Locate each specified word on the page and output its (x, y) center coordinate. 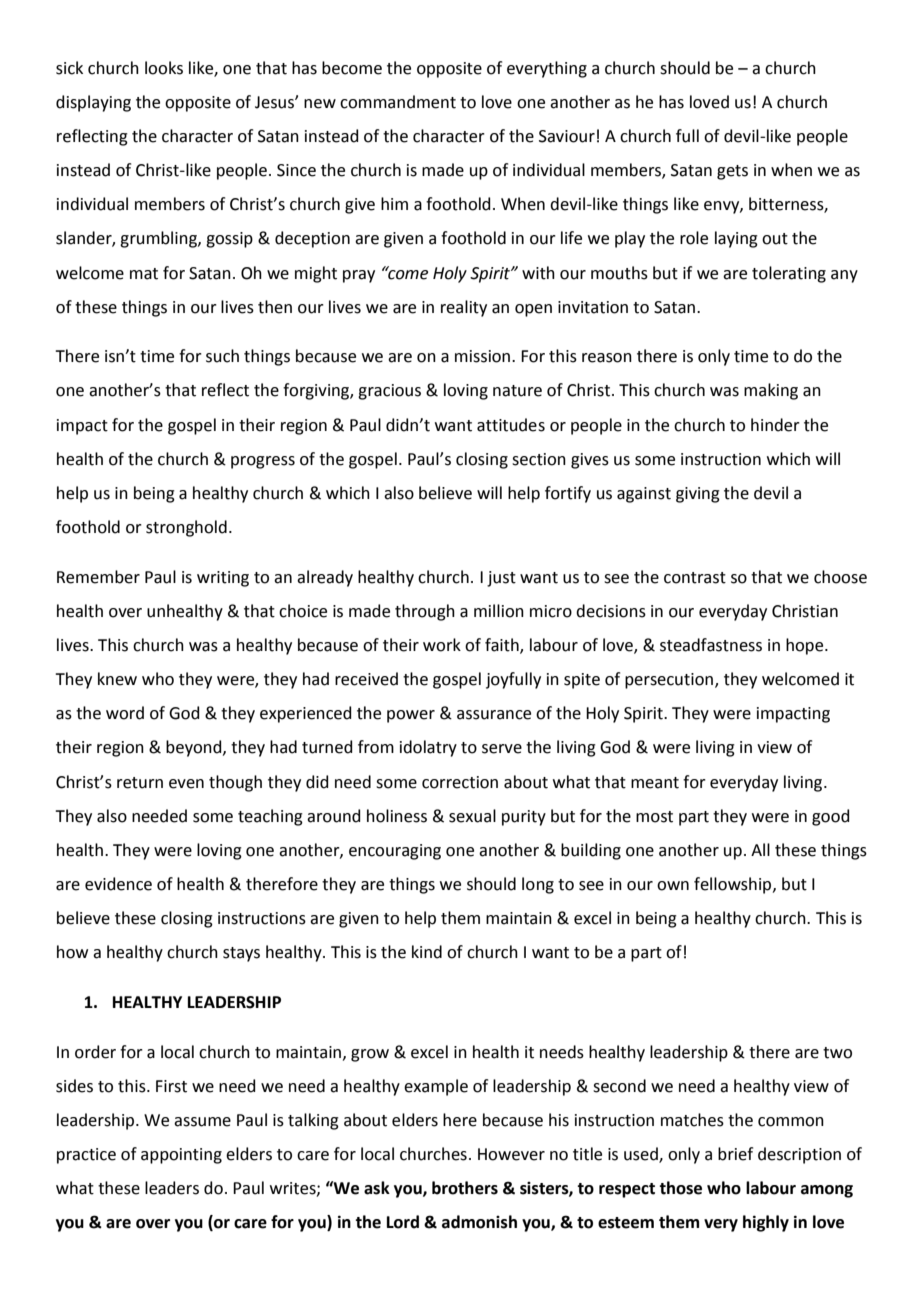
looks (164, 68)
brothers (465, 1188)
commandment (398, 102)
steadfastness (711, 645)
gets (732, 172)
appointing (181, 1156)
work (442, 645)
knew (117, 679)
